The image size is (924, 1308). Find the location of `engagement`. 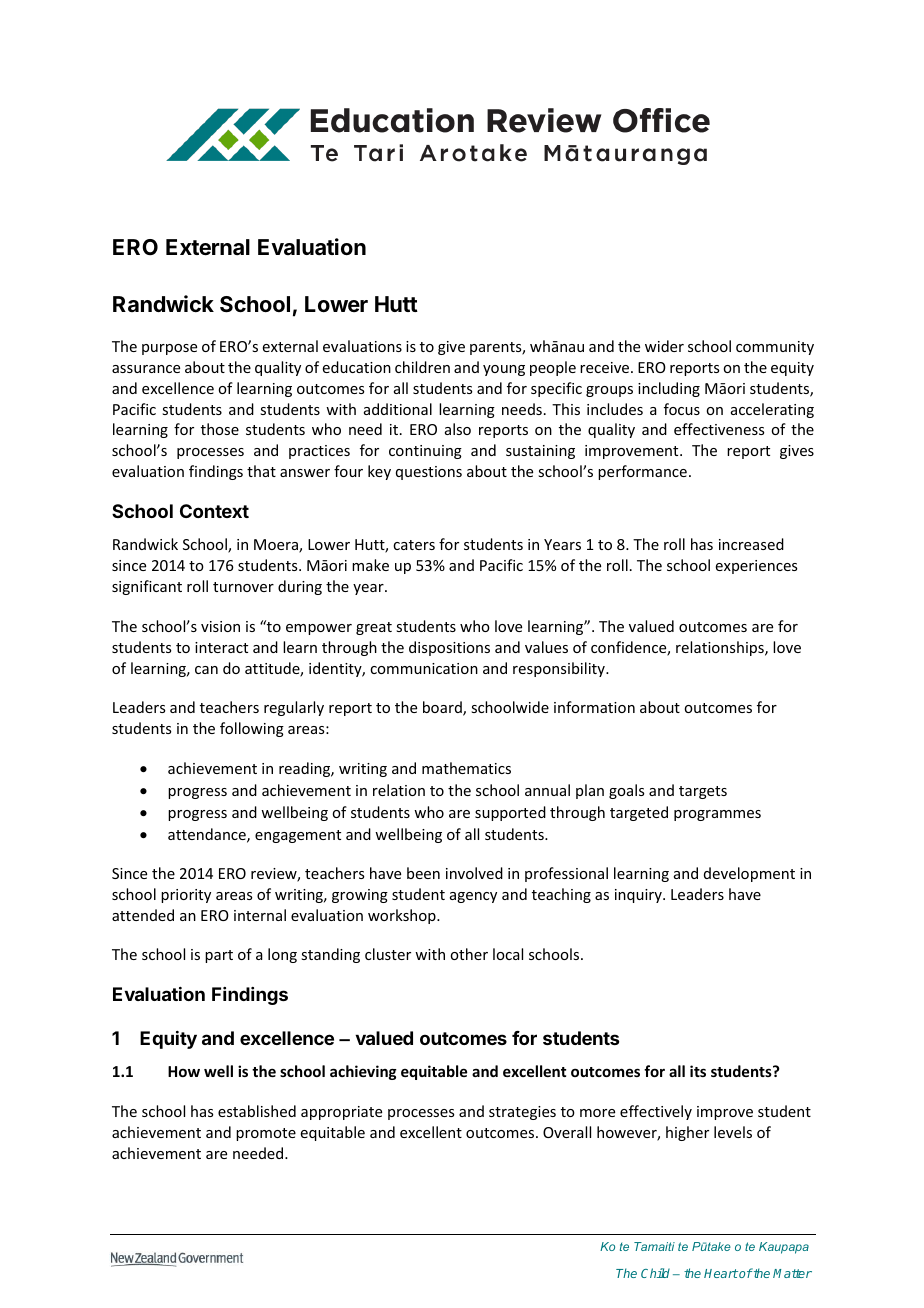

engagement is located at coordinates (298, 836).
